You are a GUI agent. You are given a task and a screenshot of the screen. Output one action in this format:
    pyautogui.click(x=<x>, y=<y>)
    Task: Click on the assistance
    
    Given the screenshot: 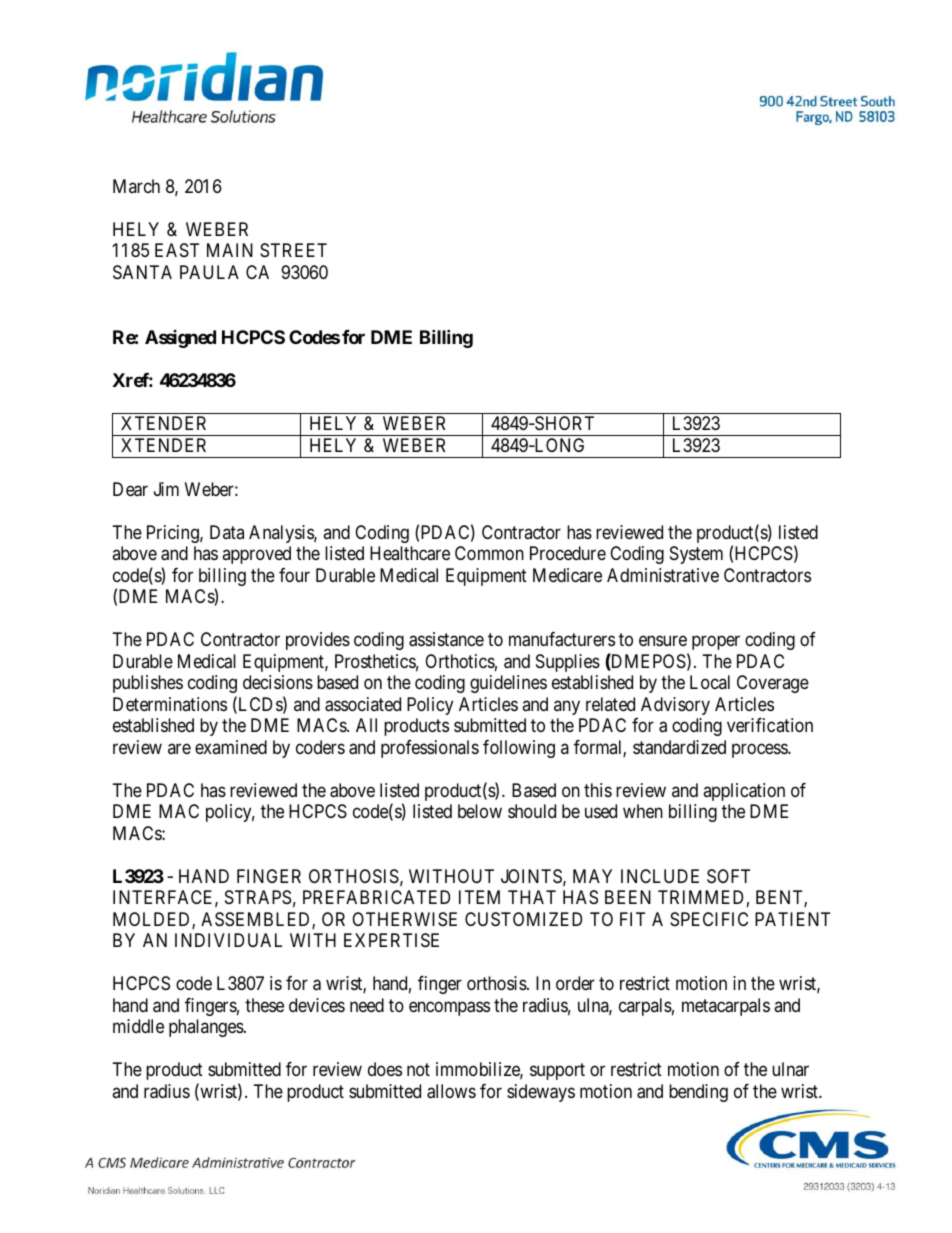 What is the action you would take?
    pyautogui.click(x=446, y=639)
